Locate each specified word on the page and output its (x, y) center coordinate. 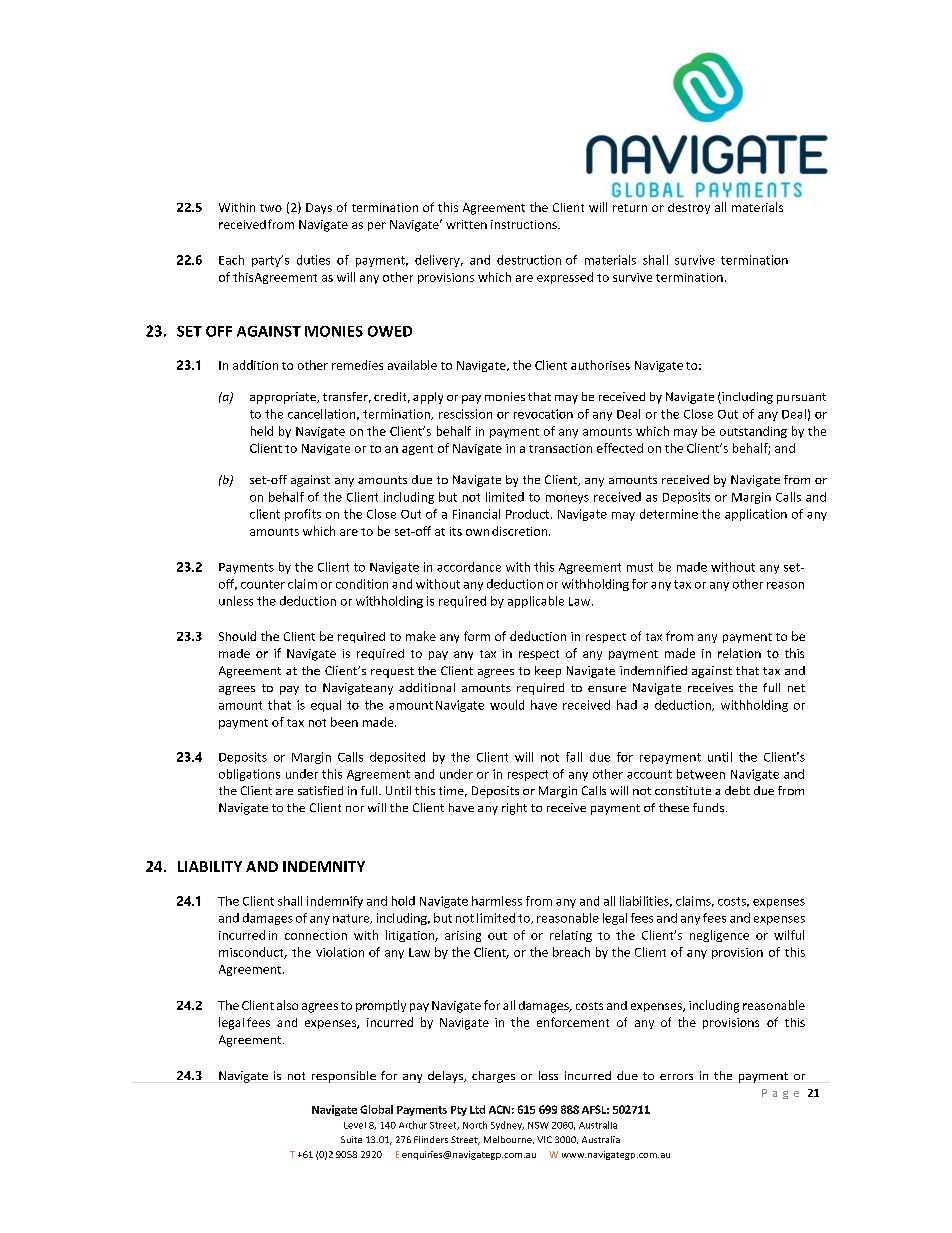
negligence (719, 936)
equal (326, 706)
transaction (560, 448)
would (507, 705)
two (271, 208)
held (262, 431)
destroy (689, 208)
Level (355, 1125)
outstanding (753, 432)
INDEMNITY (324, 866)
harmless (497, 901)
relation (739, 653)
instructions (525, 224)
